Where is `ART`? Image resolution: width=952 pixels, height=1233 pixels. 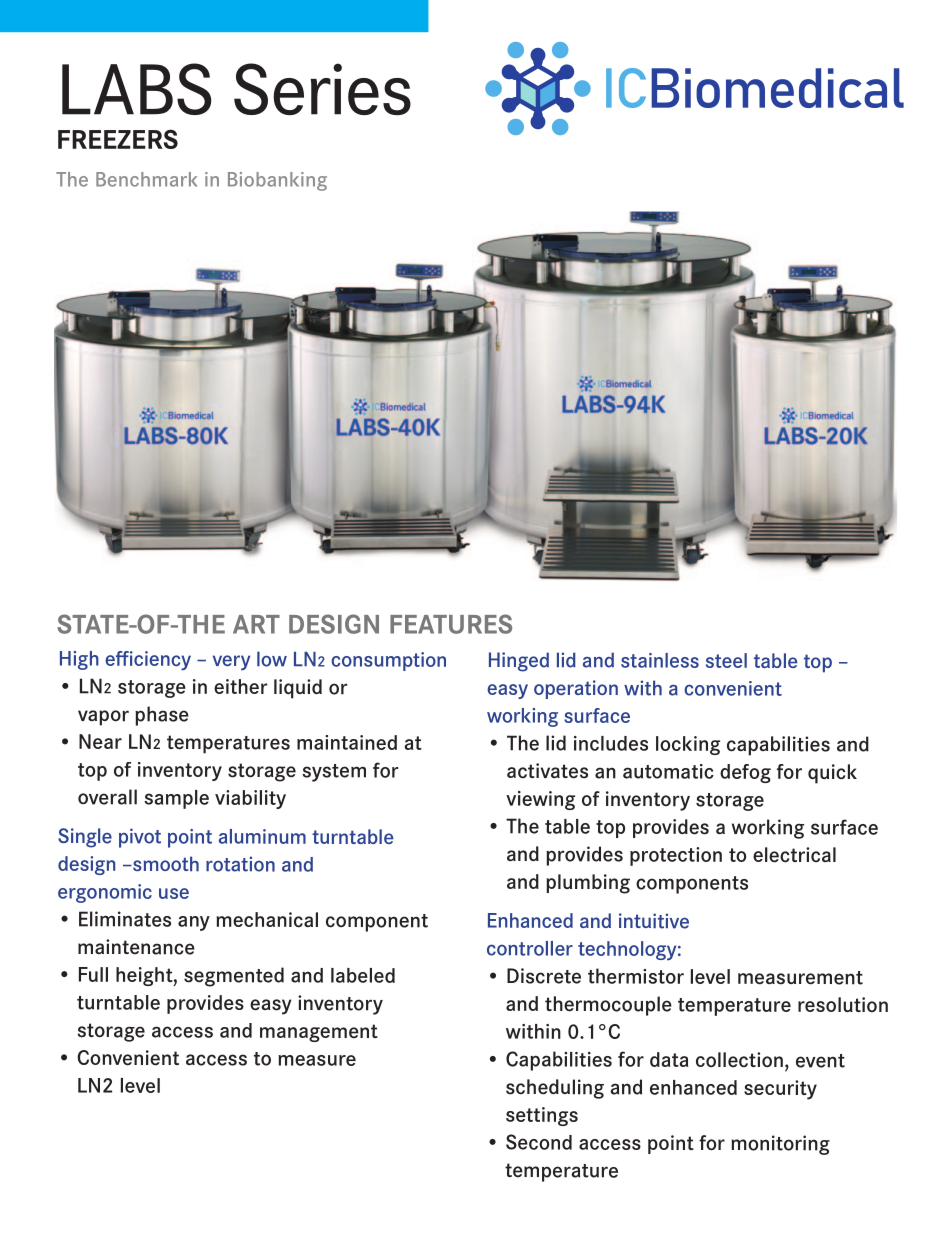
ART is located at coordinates (256, 624).
